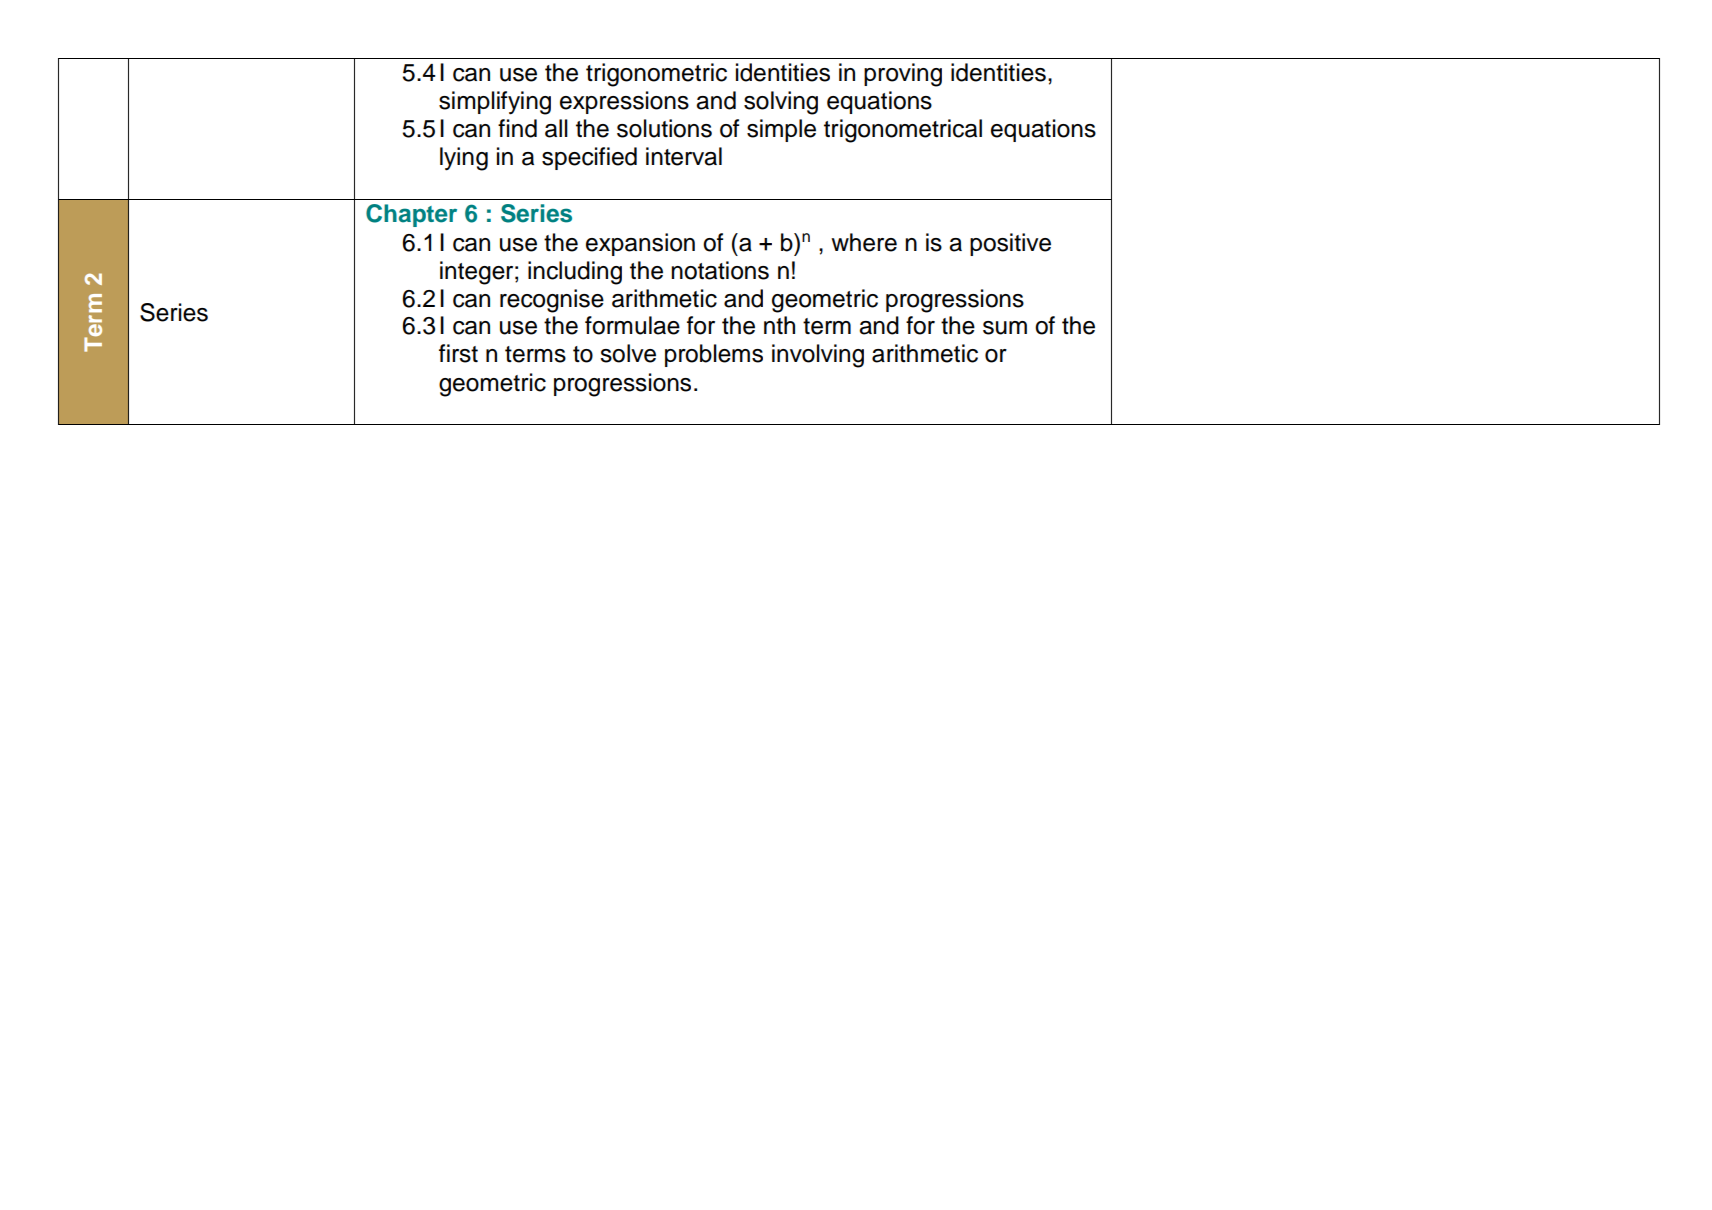 Image resolution: width=1712 pixels, height=1210 pixels. Describe the element at coordinates (684, 156) in the document. I see `interval` at that location.
